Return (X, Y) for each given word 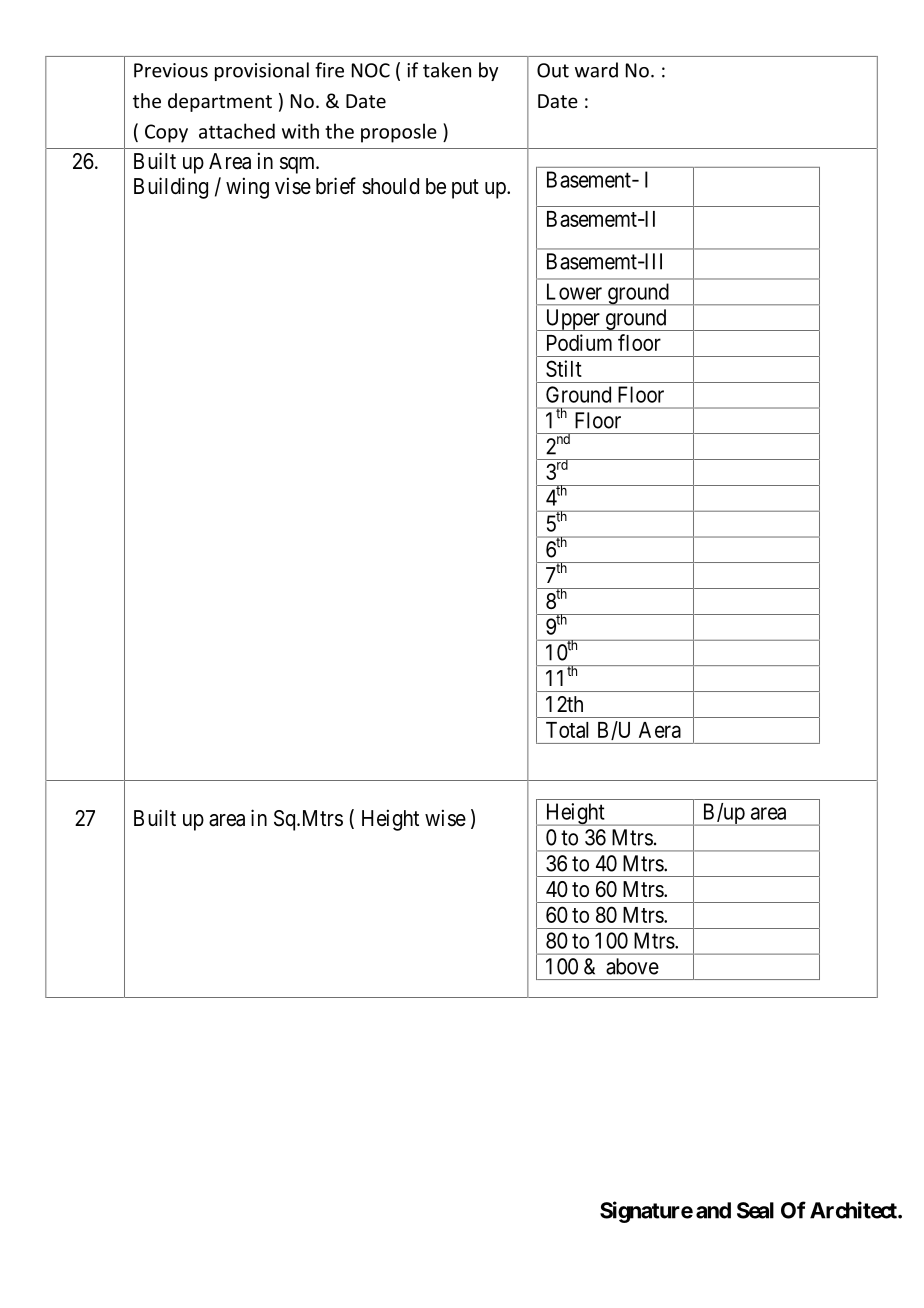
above (632, 966)
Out (553, 70)
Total (567, 730)
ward (596, 70)
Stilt (564, 368)
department (220, 102)
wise (445, 818)
